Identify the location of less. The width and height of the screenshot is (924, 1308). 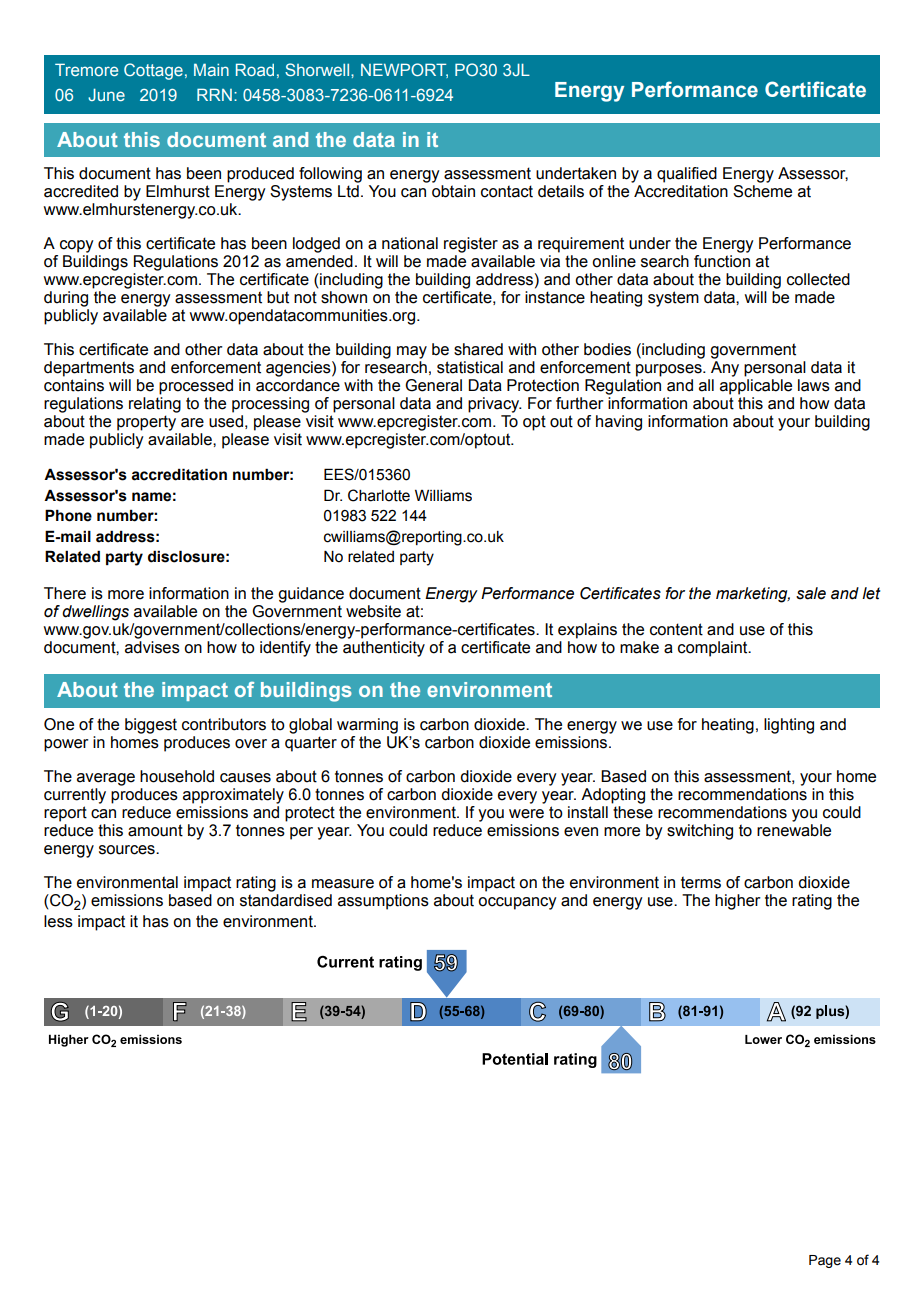
(58, 921).
